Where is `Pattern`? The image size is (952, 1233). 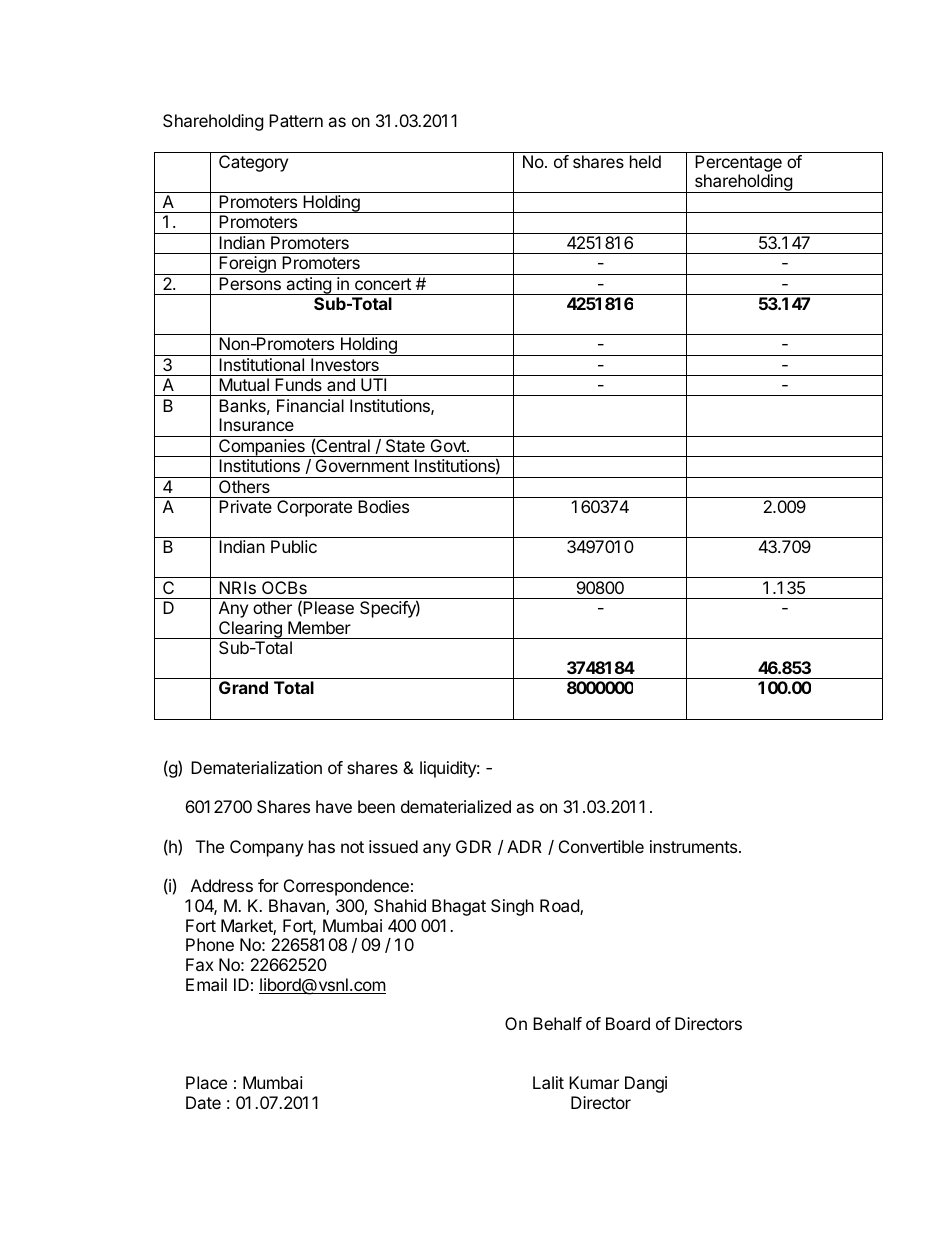
Pattern is located at coordinates (296, 120).
